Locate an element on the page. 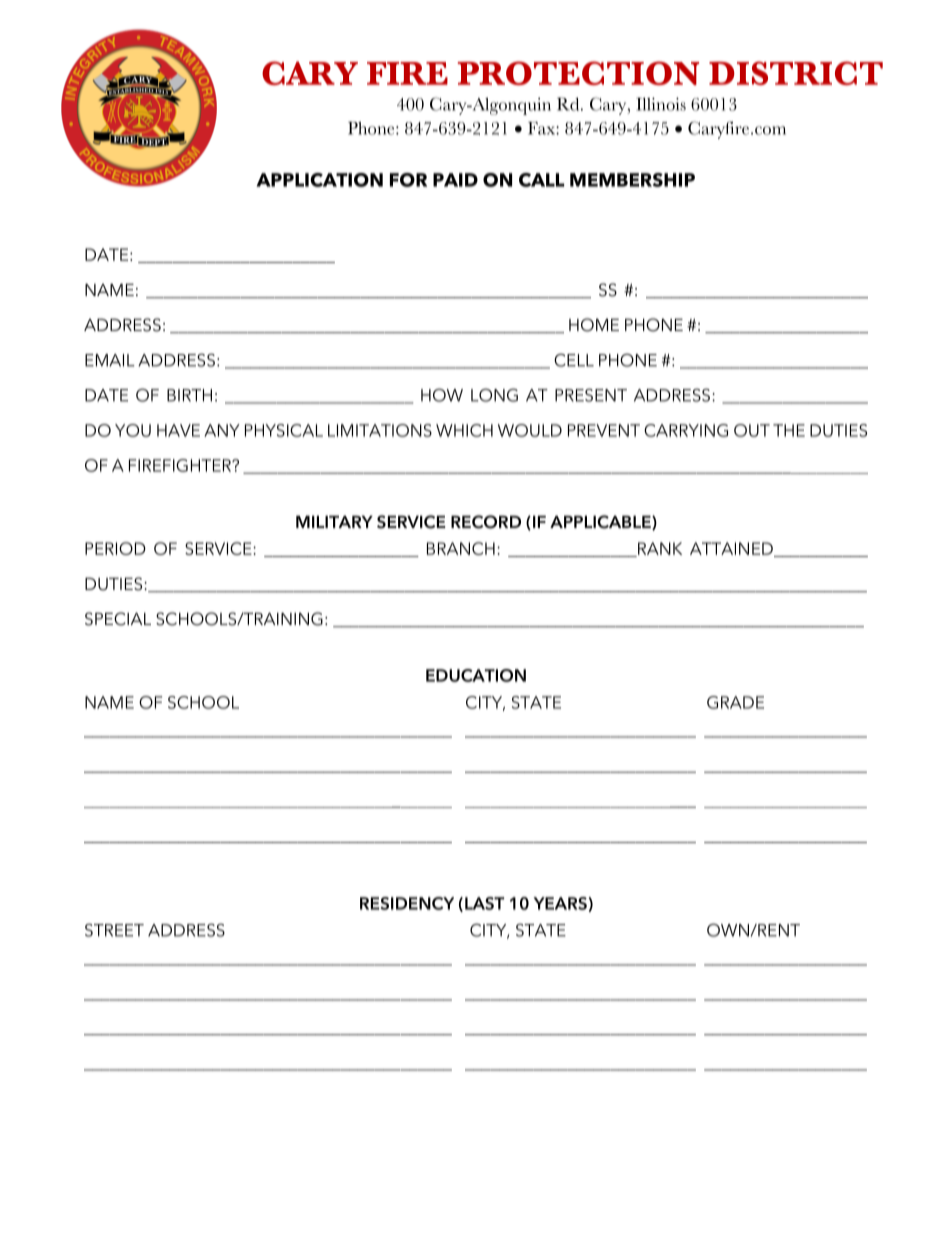  WHICH is located at coordinates (464, 430).
